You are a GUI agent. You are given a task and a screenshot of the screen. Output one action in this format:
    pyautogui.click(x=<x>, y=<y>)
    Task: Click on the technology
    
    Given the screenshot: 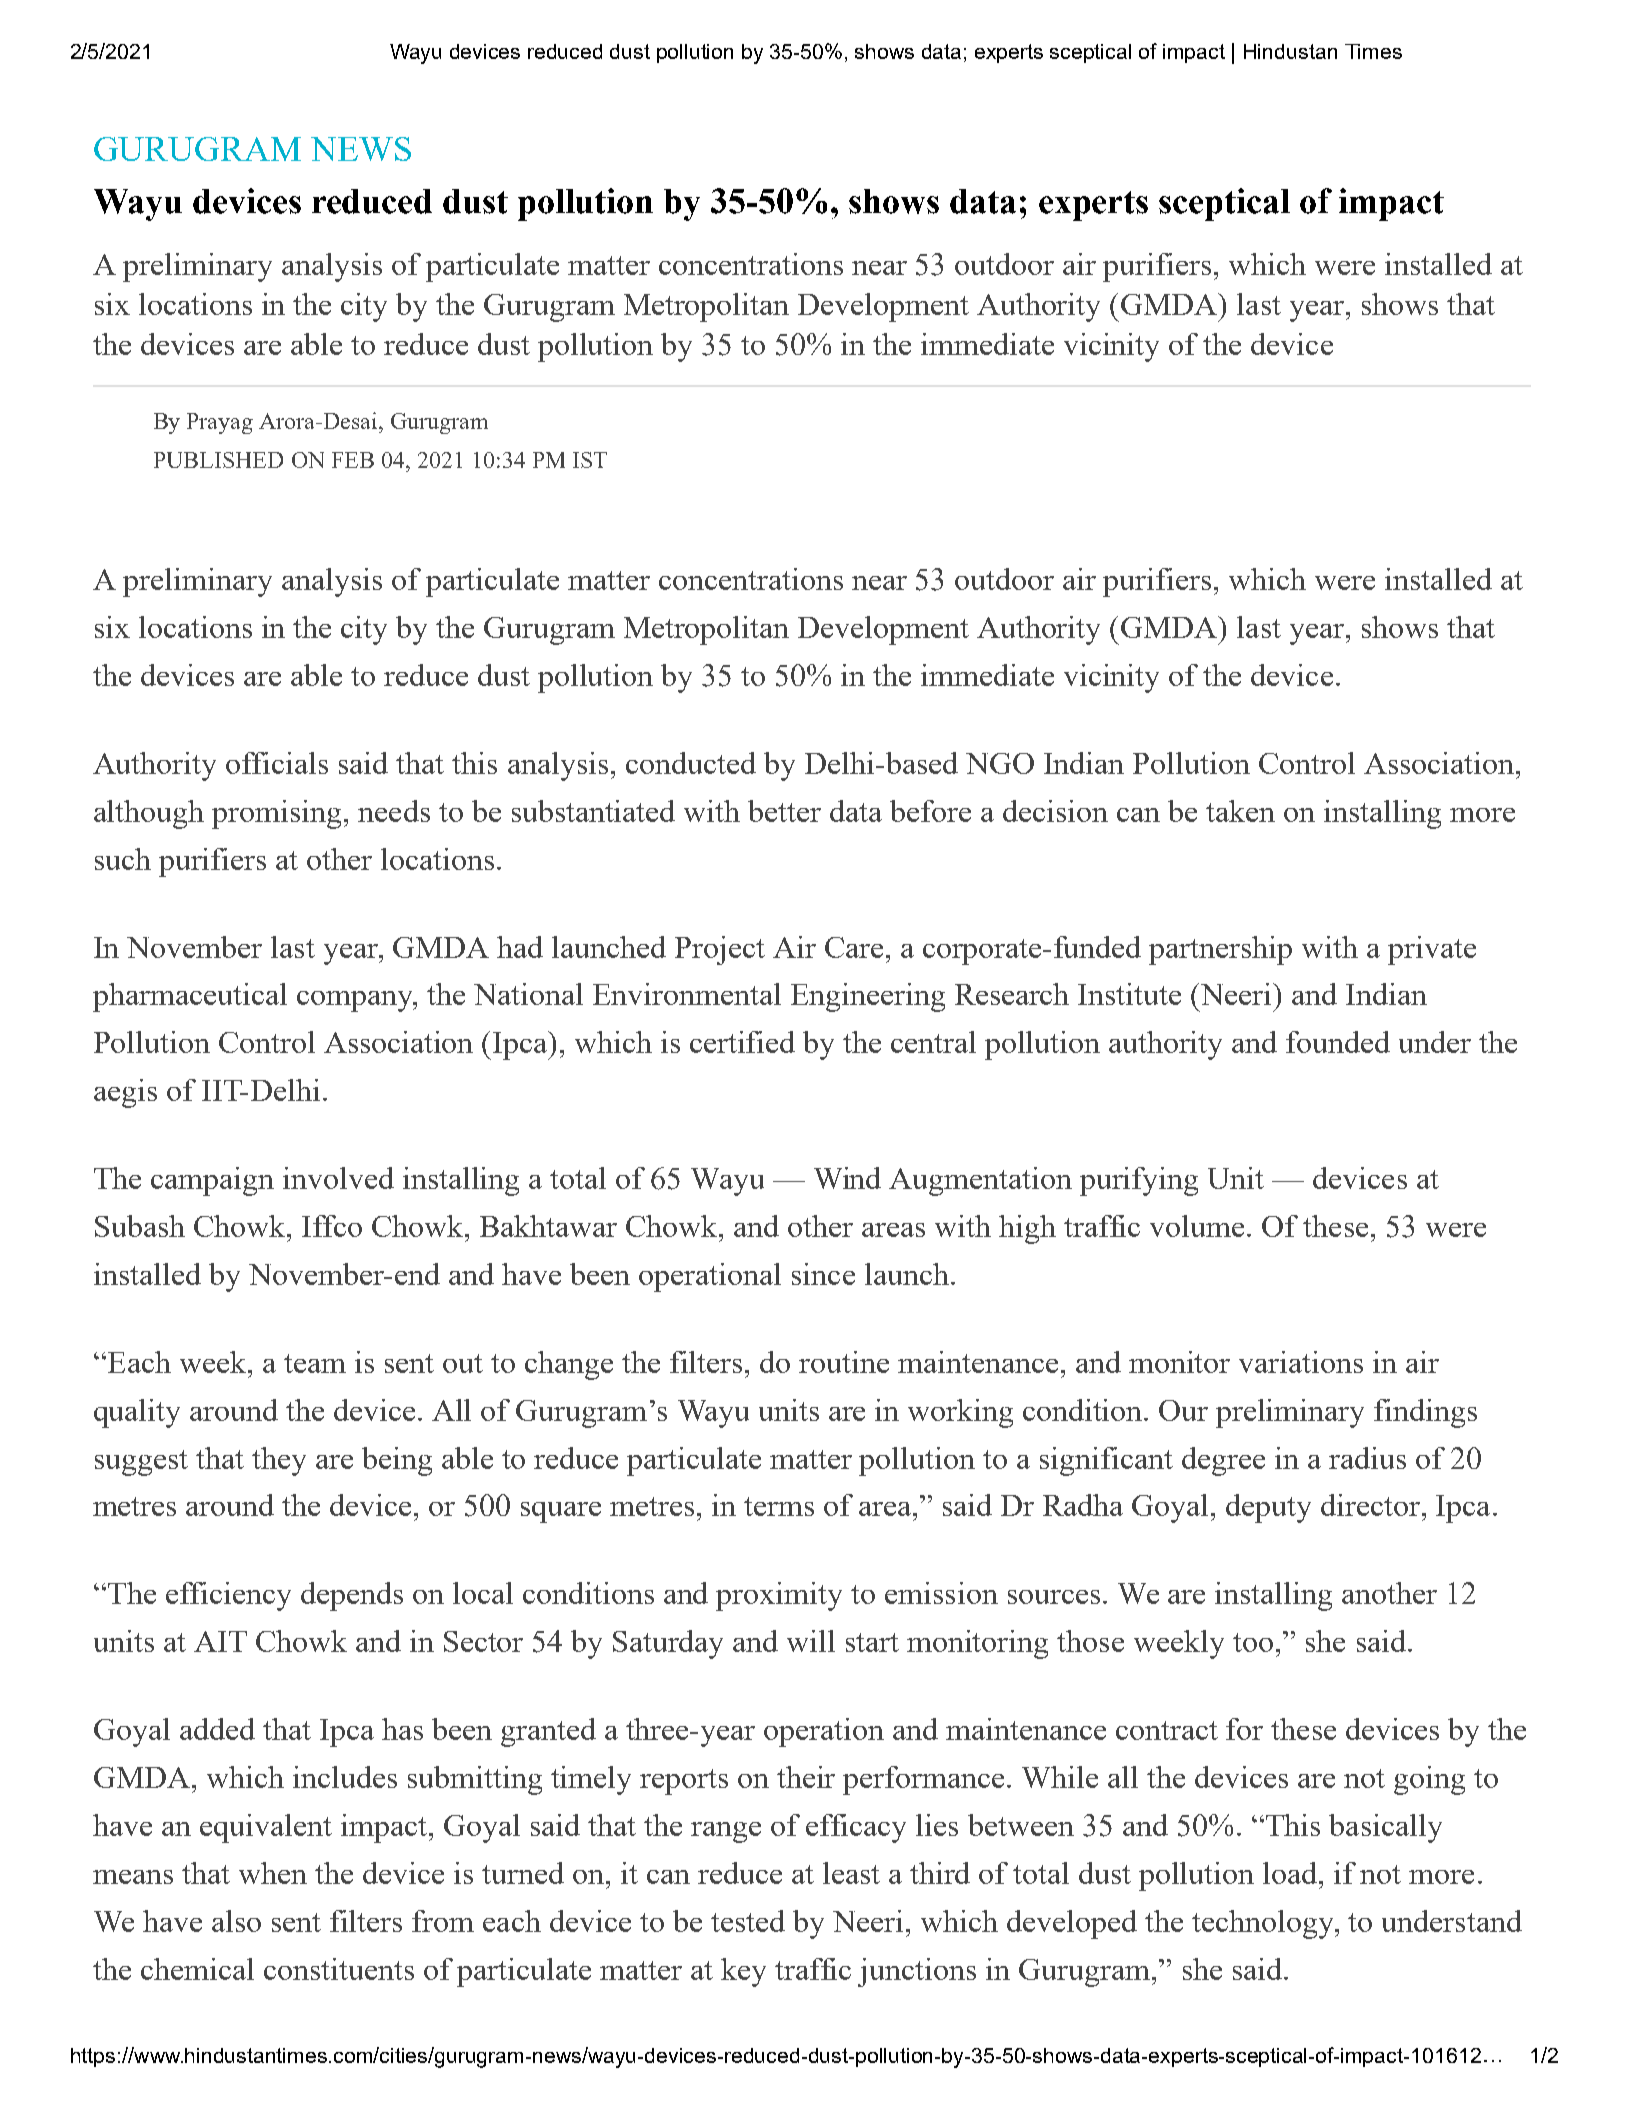 What is the action you would take?
    pyautogui.click(x=1264, y=1924)
